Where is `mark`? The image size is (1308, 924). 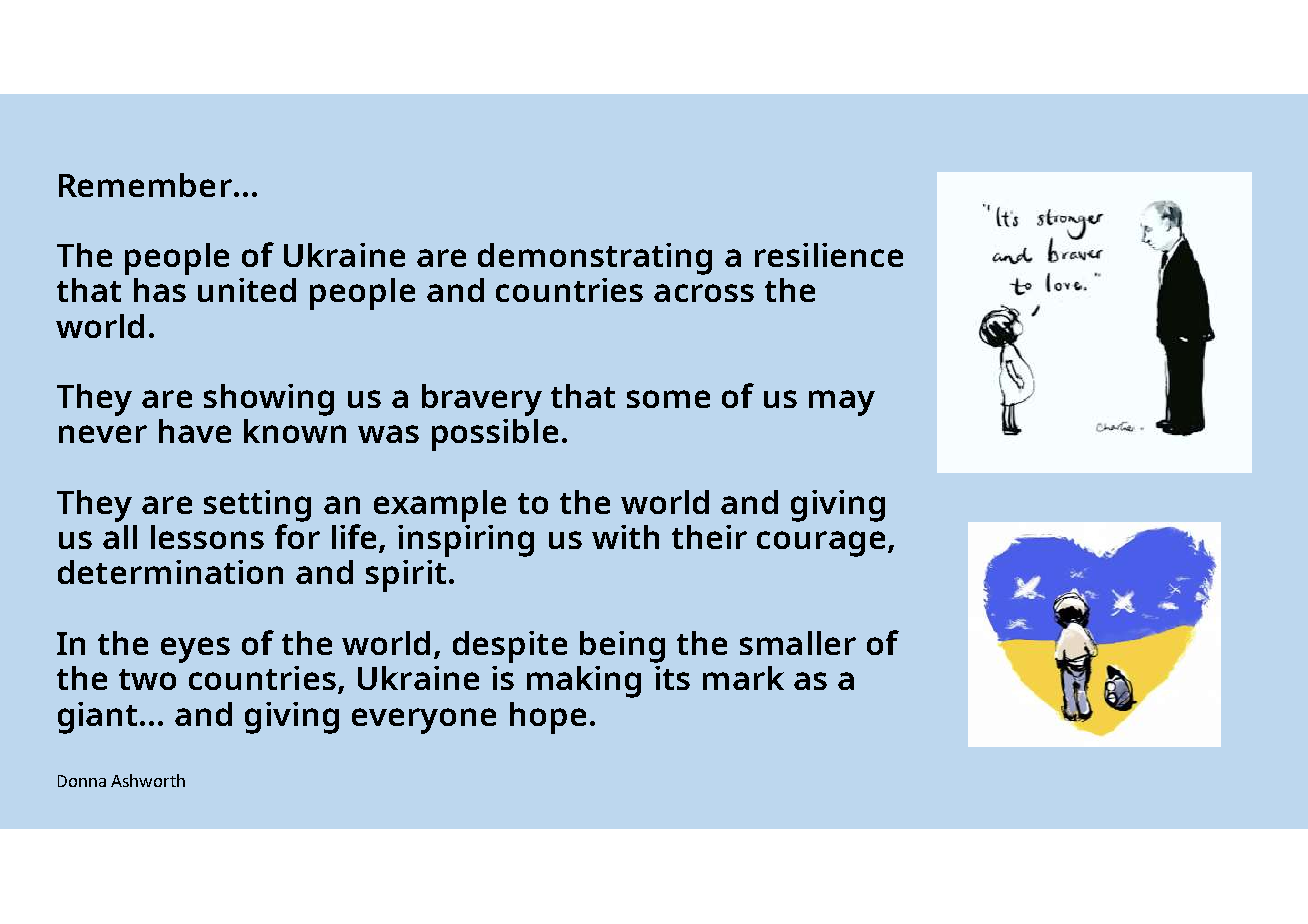
mark is located at coordinates (743, 678).
